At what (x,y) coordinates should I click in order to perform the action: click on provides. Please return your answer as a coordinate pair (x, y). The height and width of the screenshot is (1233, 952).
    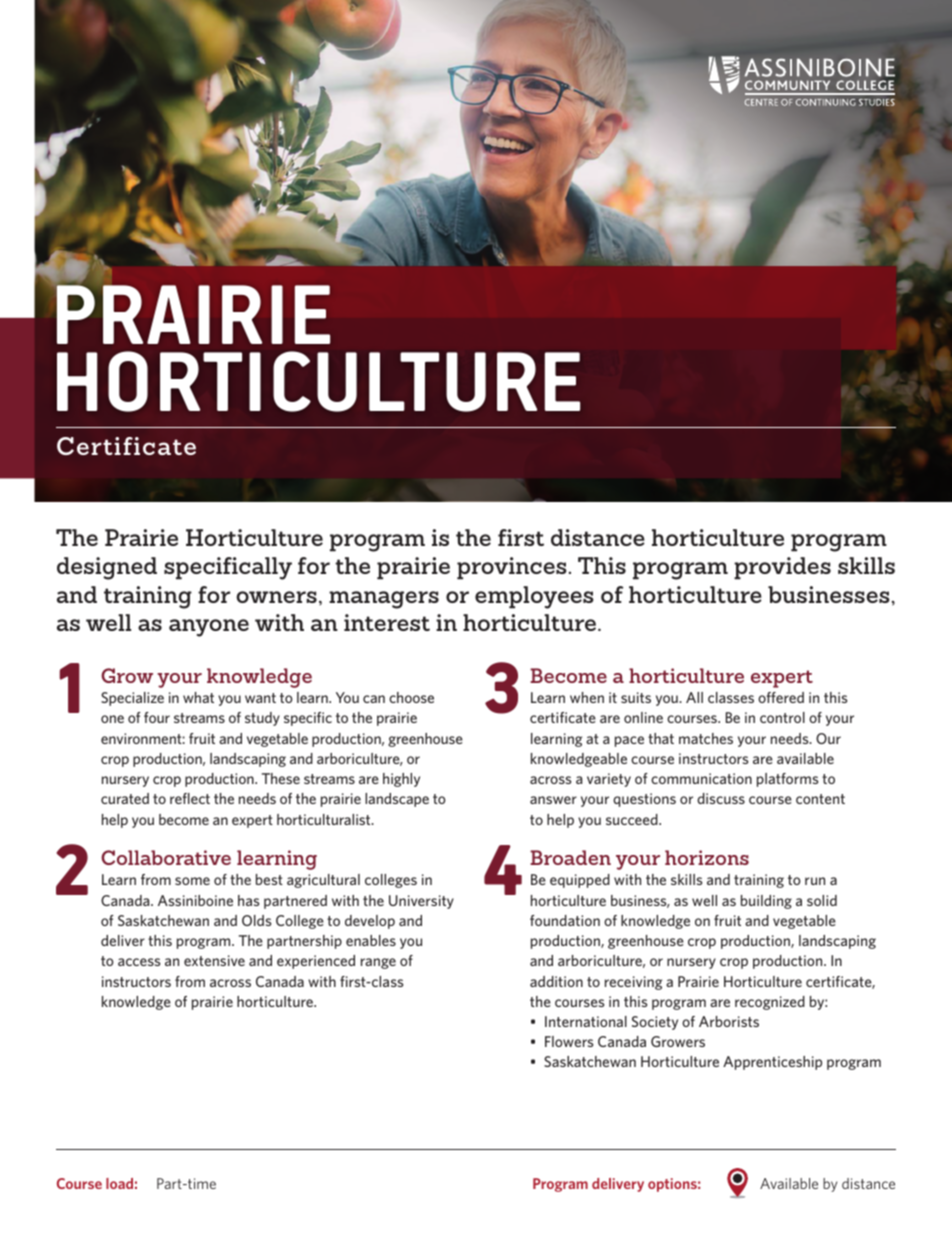
    Looking at the image, I should click on (782, 568).
